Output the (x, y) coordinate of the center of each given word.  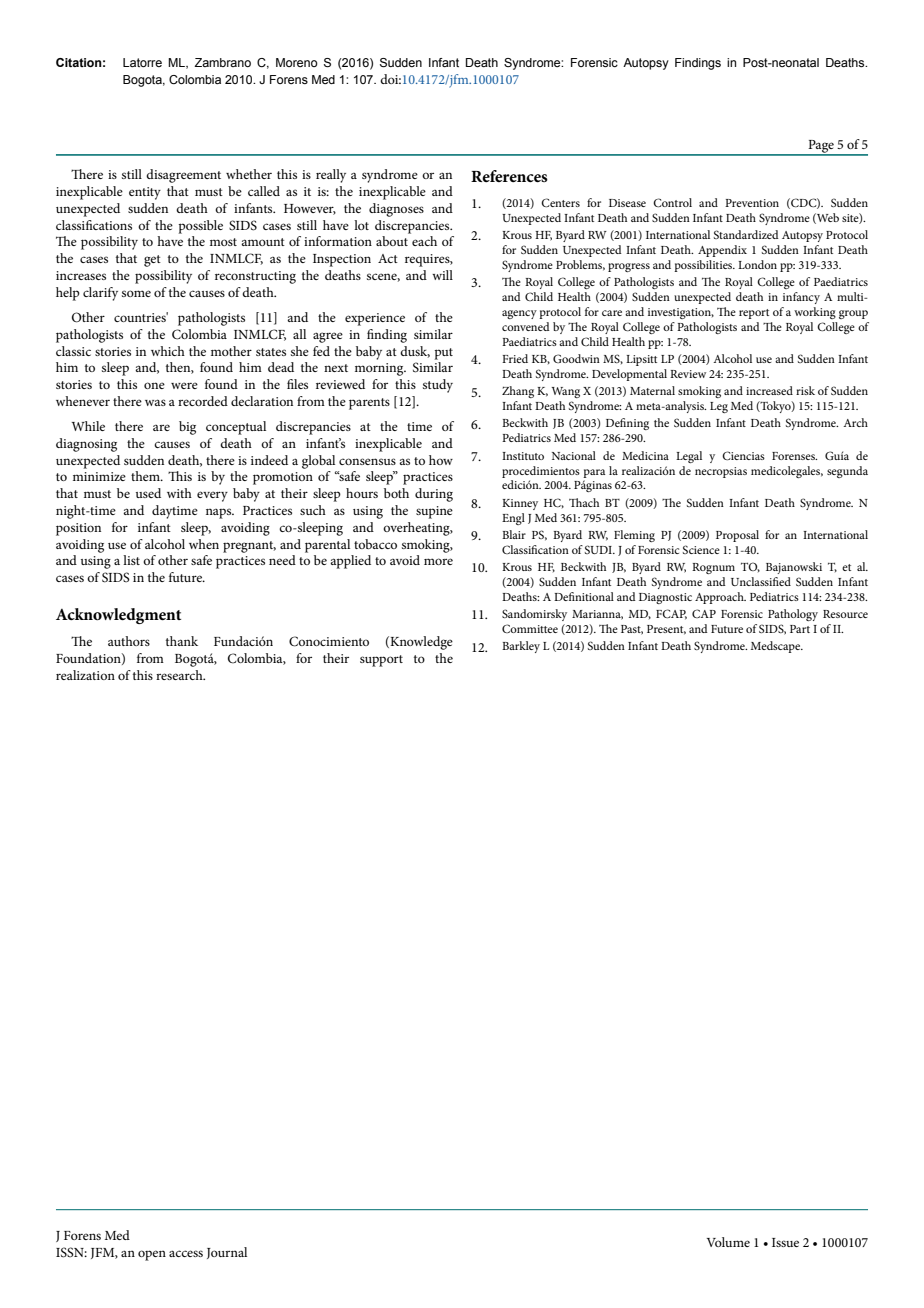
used (148, 493)
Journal (227, 1253)
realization (85, 675)
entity (145, 193)
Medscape (777, 647)
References (509, 176)
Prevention (752, 203)
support (381, 661)
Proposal (737, 536)
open (152, 1255)
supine (434, 512)
